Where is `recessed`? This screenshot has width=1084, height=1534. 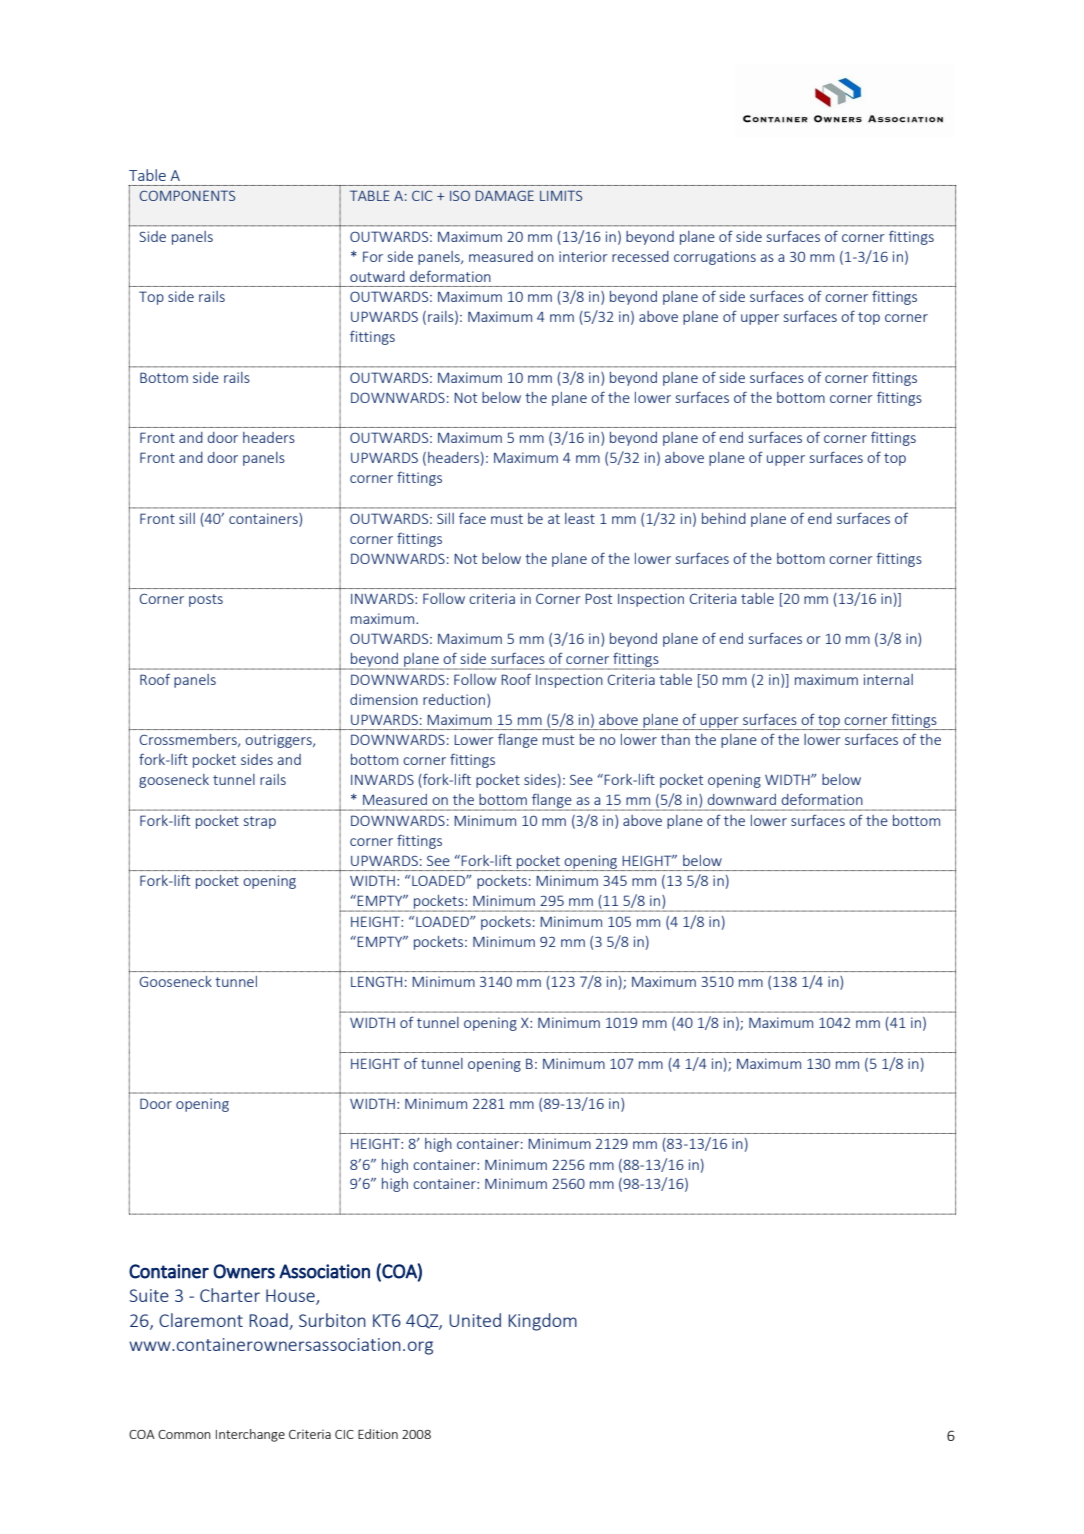
recessed is located at coordinates (640, 256).
